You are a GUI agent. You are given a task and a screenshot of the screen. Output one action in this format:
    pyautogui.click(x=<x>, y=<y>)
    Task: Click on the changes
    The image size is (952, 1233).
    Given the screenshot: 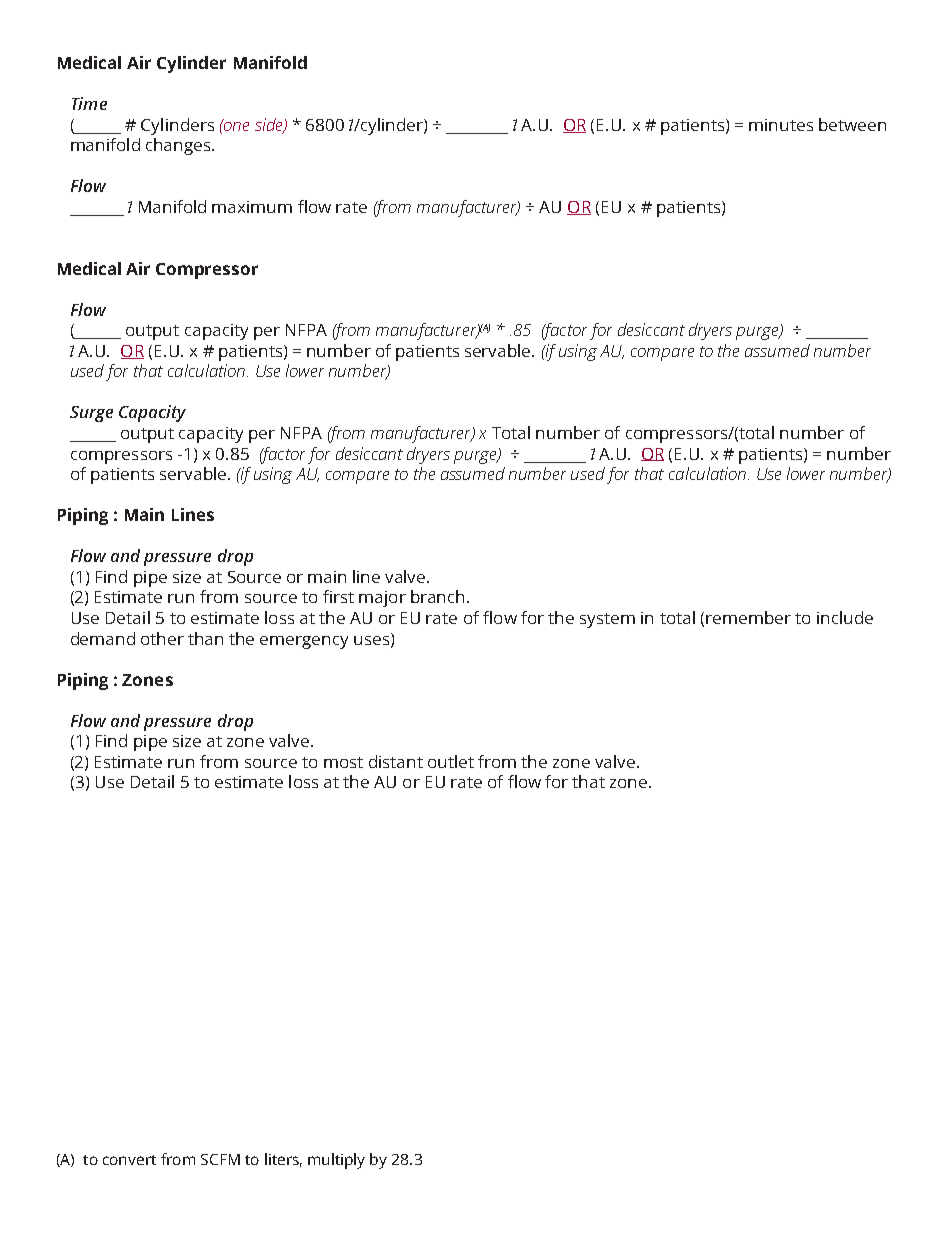 What is the action you would take?
    pyautogui.click(x=179, y=146)
